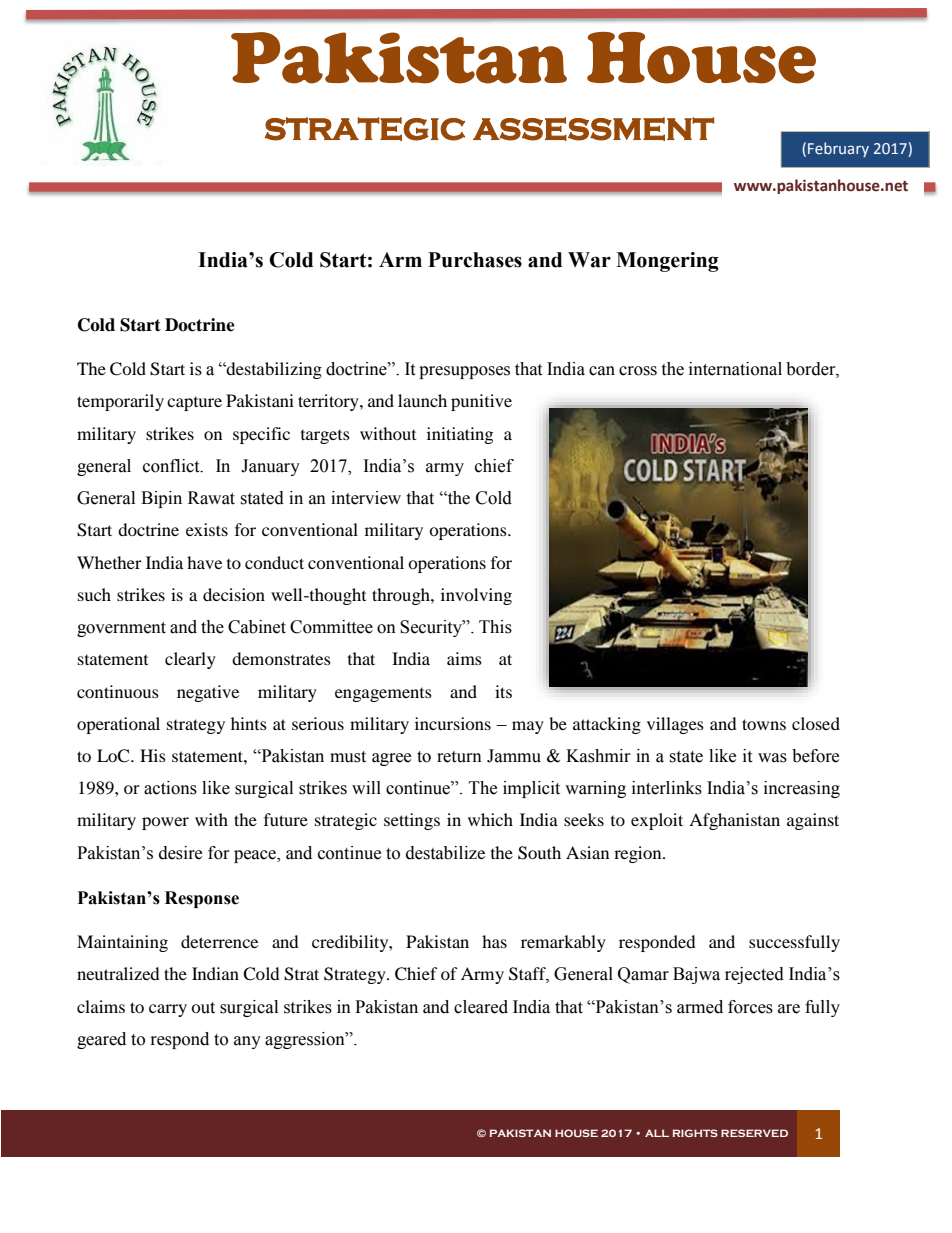  I want to click on any, so click(247, 1042).
